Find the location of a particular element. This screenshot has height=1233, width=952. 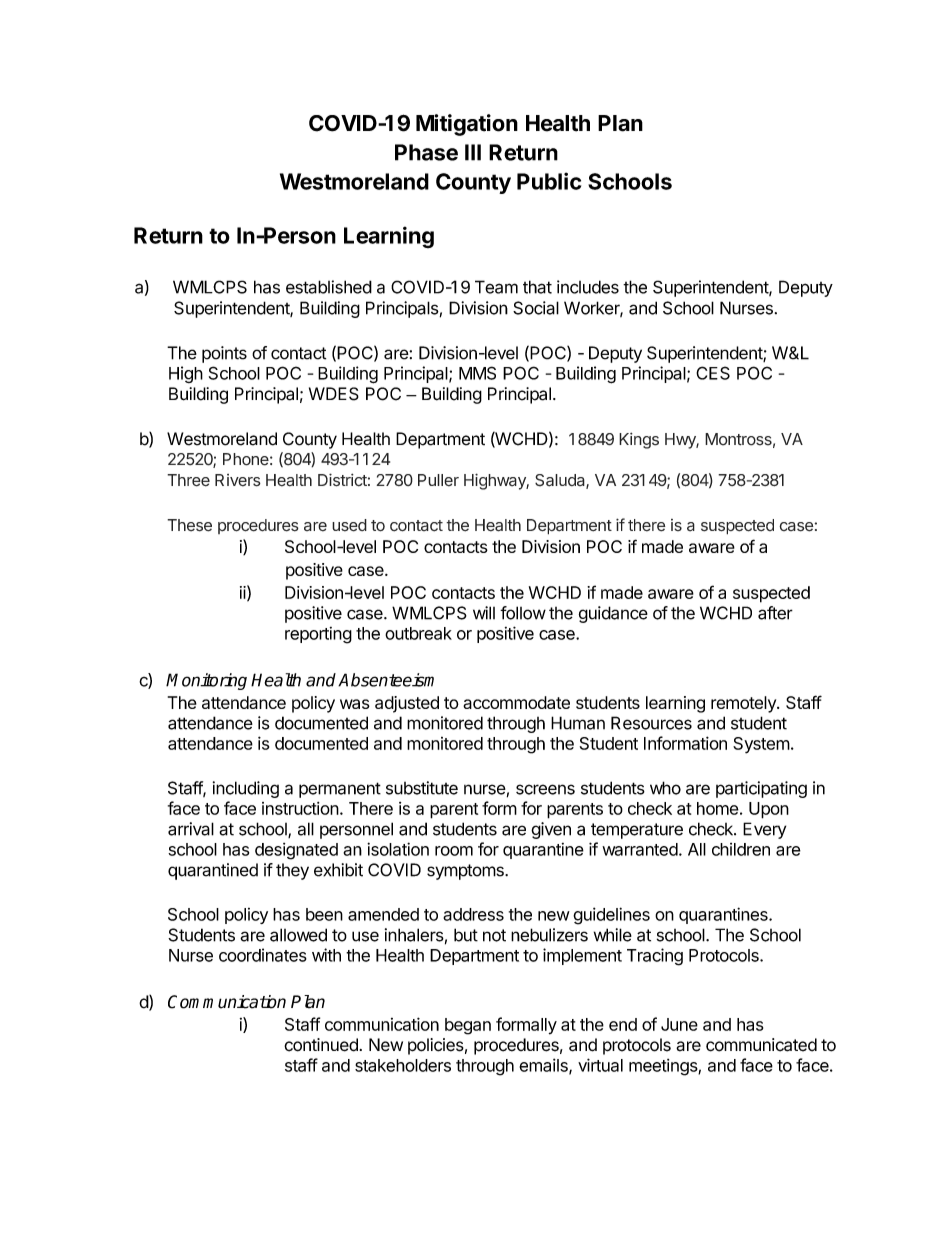

home is located at coordinates (718, 808).
